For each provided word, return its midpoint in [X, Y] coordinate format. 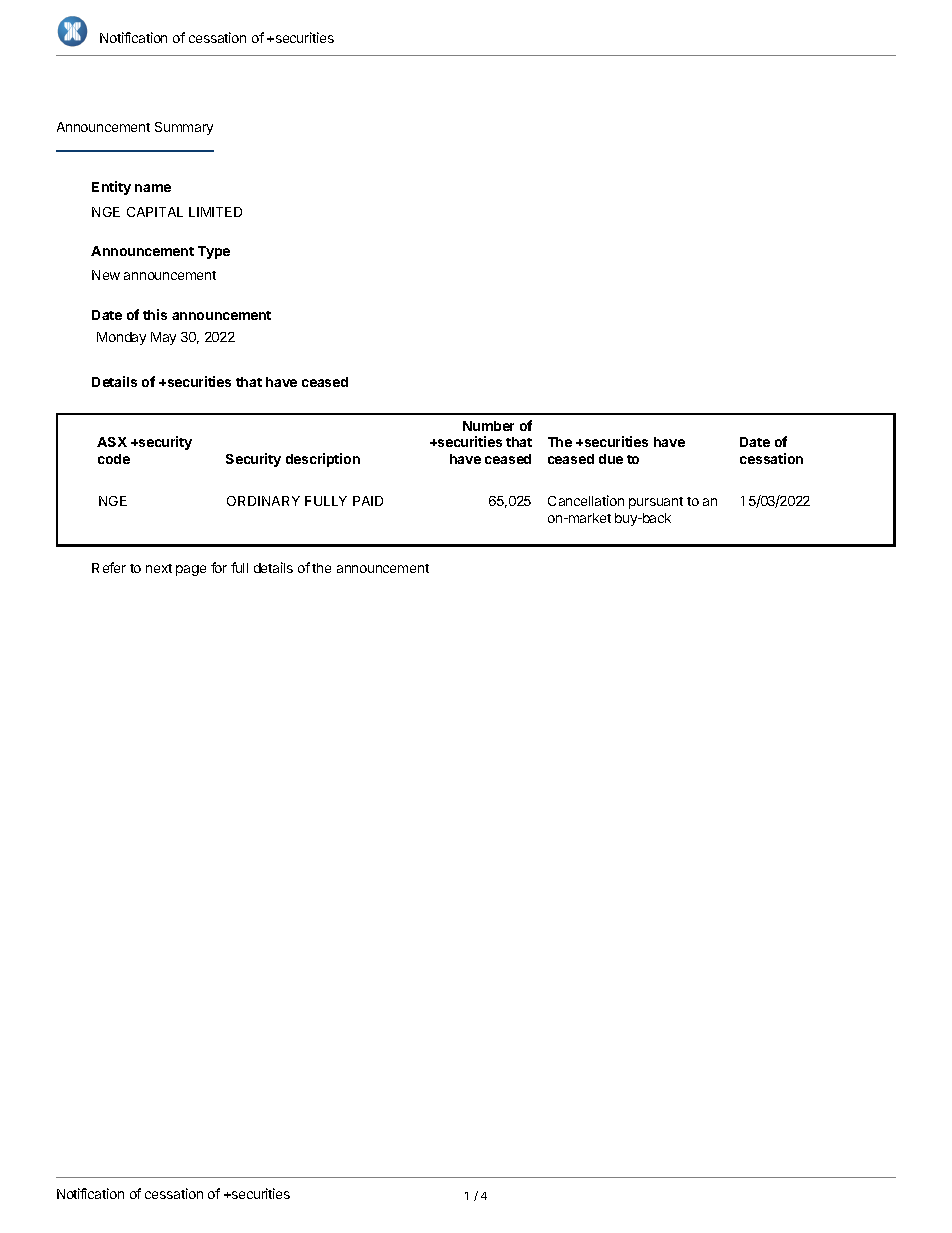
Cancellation [586, 500]
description [323, 460]
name [153, 188]
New [106, 275]
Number [488, 426]
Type [214, 252]
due [611, 459]
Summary [184, 128]
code [114, 459]
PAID [368, 501]
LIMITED [215, 212]
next [159, 568]
